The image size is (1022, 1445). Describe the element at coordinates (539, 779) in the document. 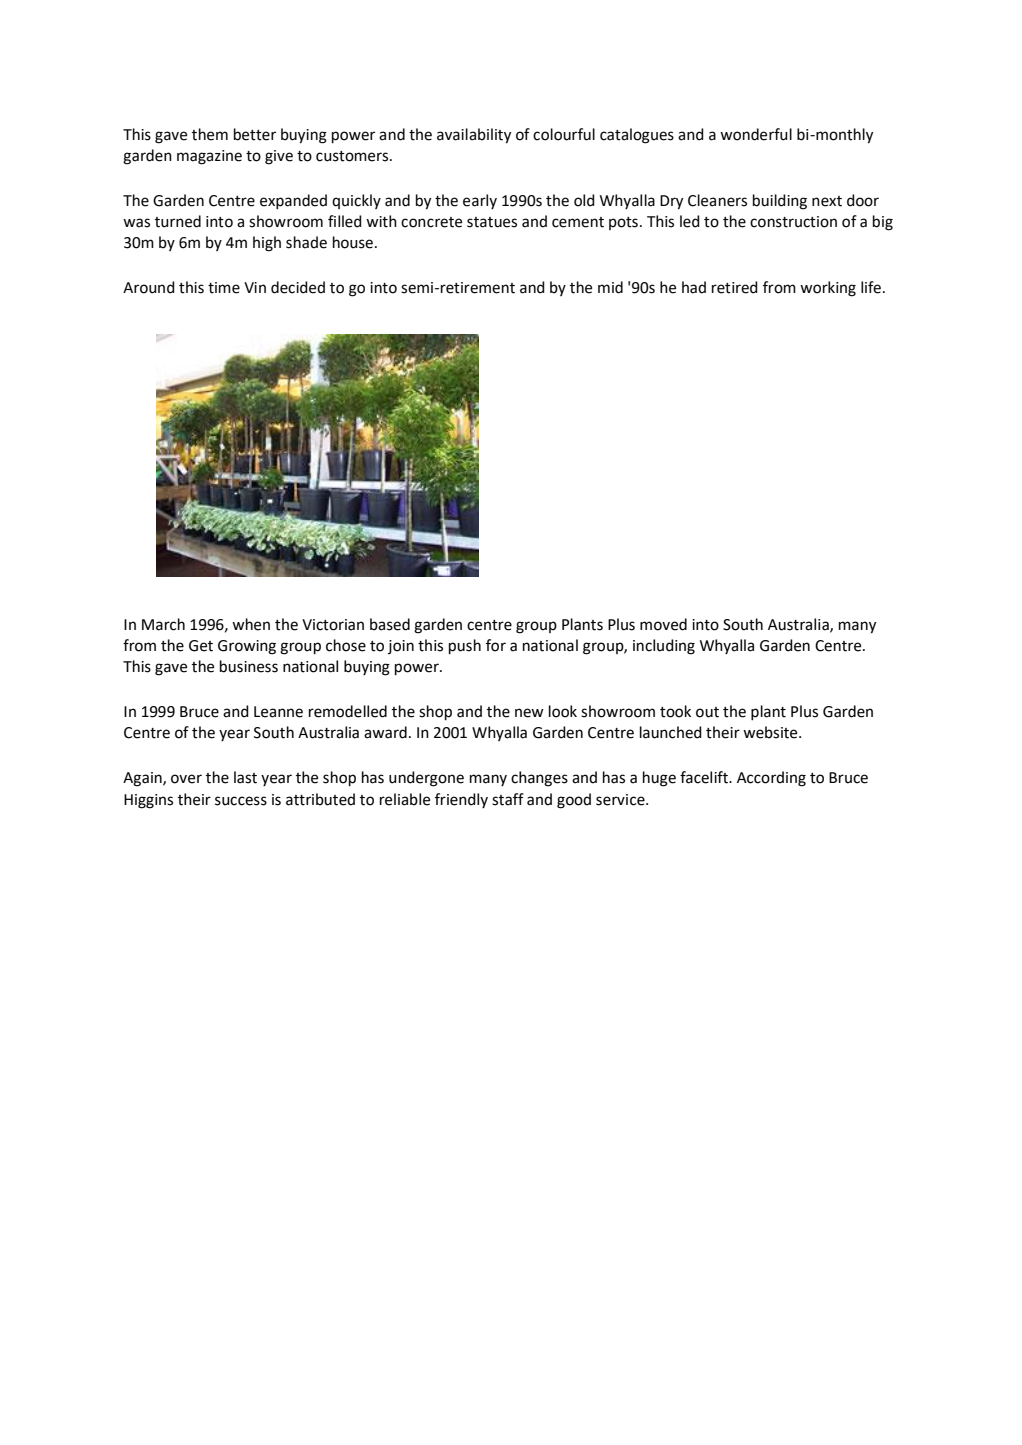

I see `changes` at that location.
